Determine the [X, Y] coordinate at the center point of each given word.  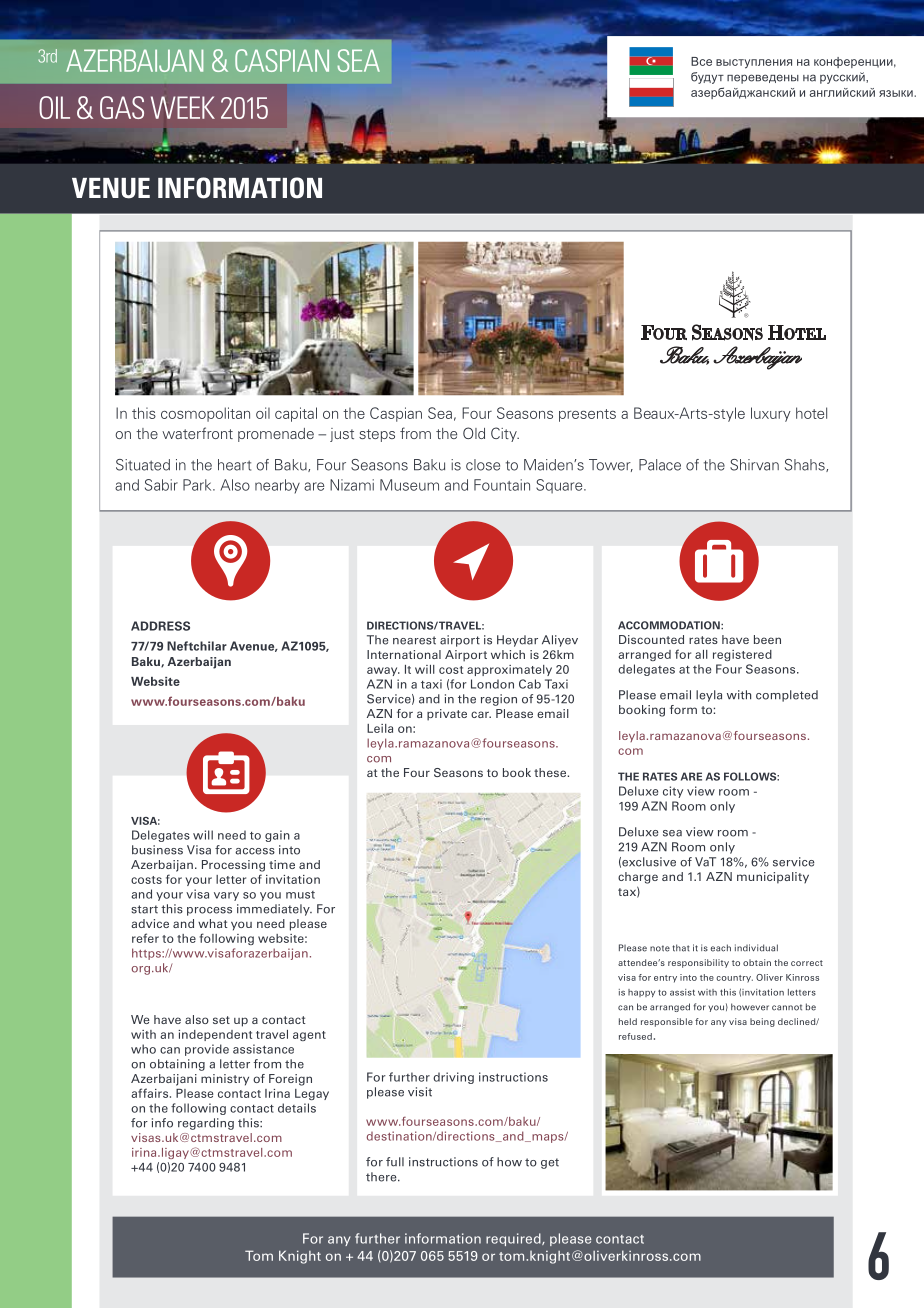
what [213, 923]
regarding [206, 1124]
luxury [771, 414]
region [499, 700]
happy [641, 993]
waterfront [197, 433]
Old [474, 433]
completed [787, 696]
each [721, 948]
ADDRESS [160, 626]
